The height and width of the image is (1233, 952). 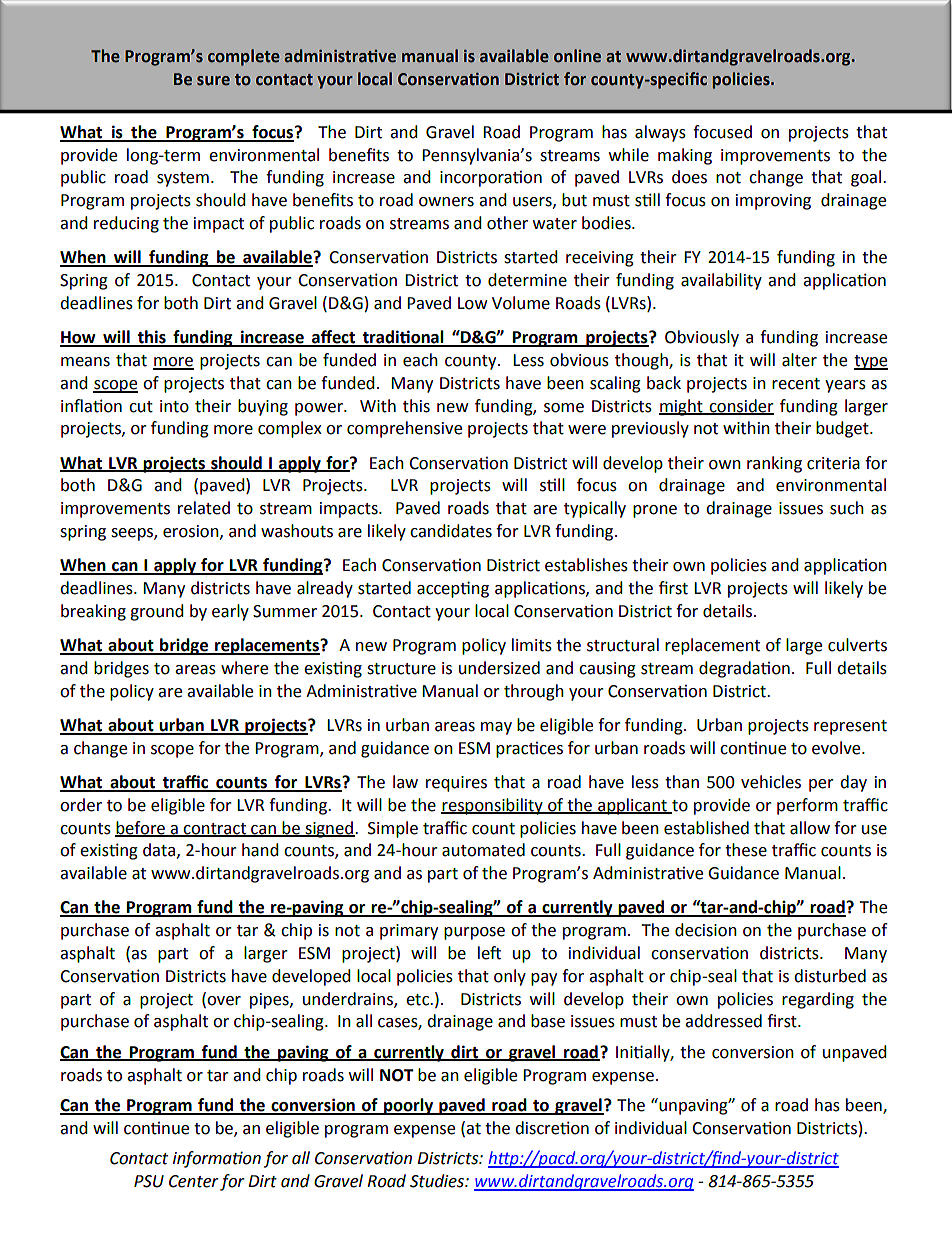 I want to click on traditional, so click(x=403, y=338).
